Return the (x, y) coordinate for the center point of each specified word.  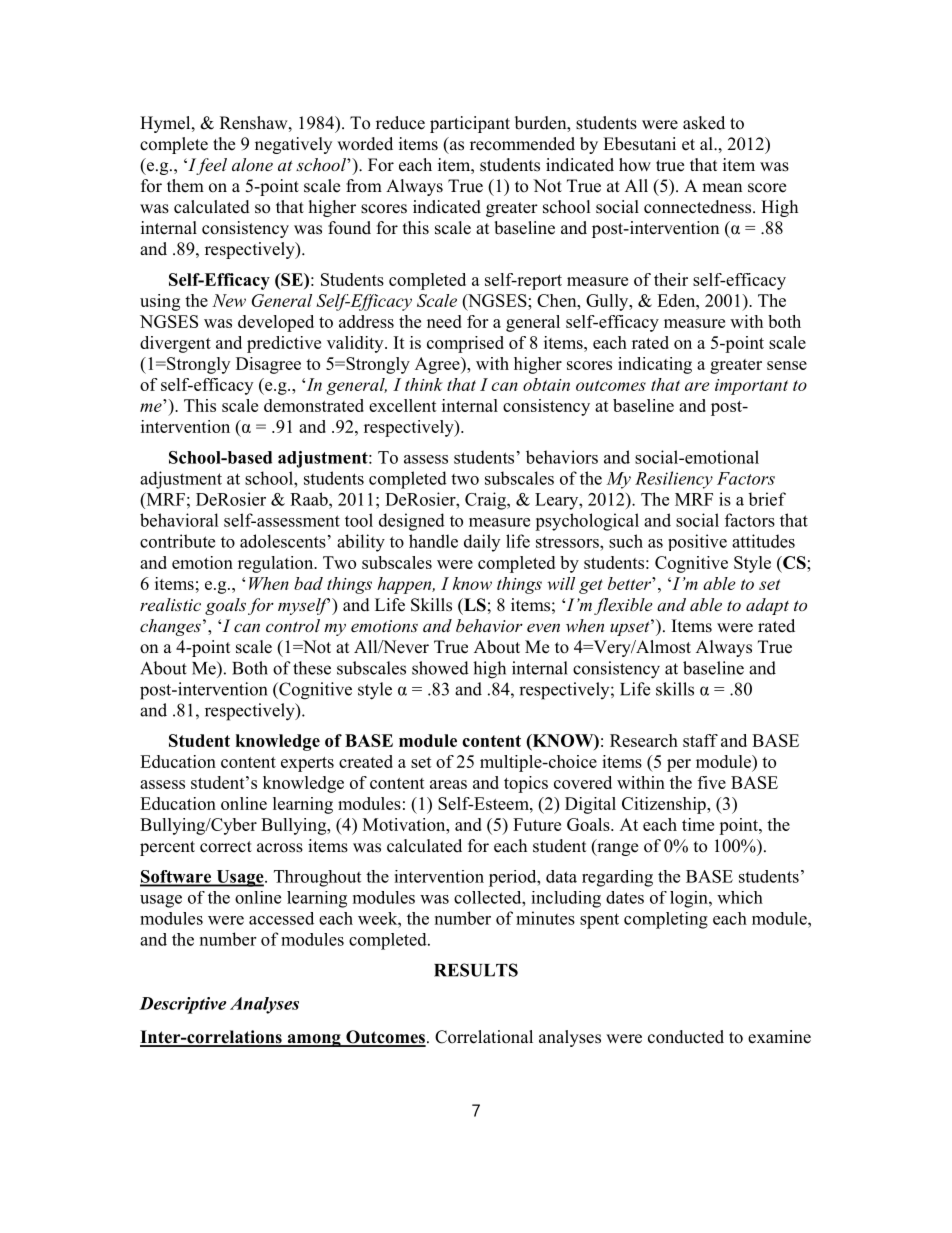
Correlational (484, 1037)
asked (704, 123)
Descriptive (182, 1005)
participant (470, 124)
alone (252, 164)
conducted (686, 1037)
